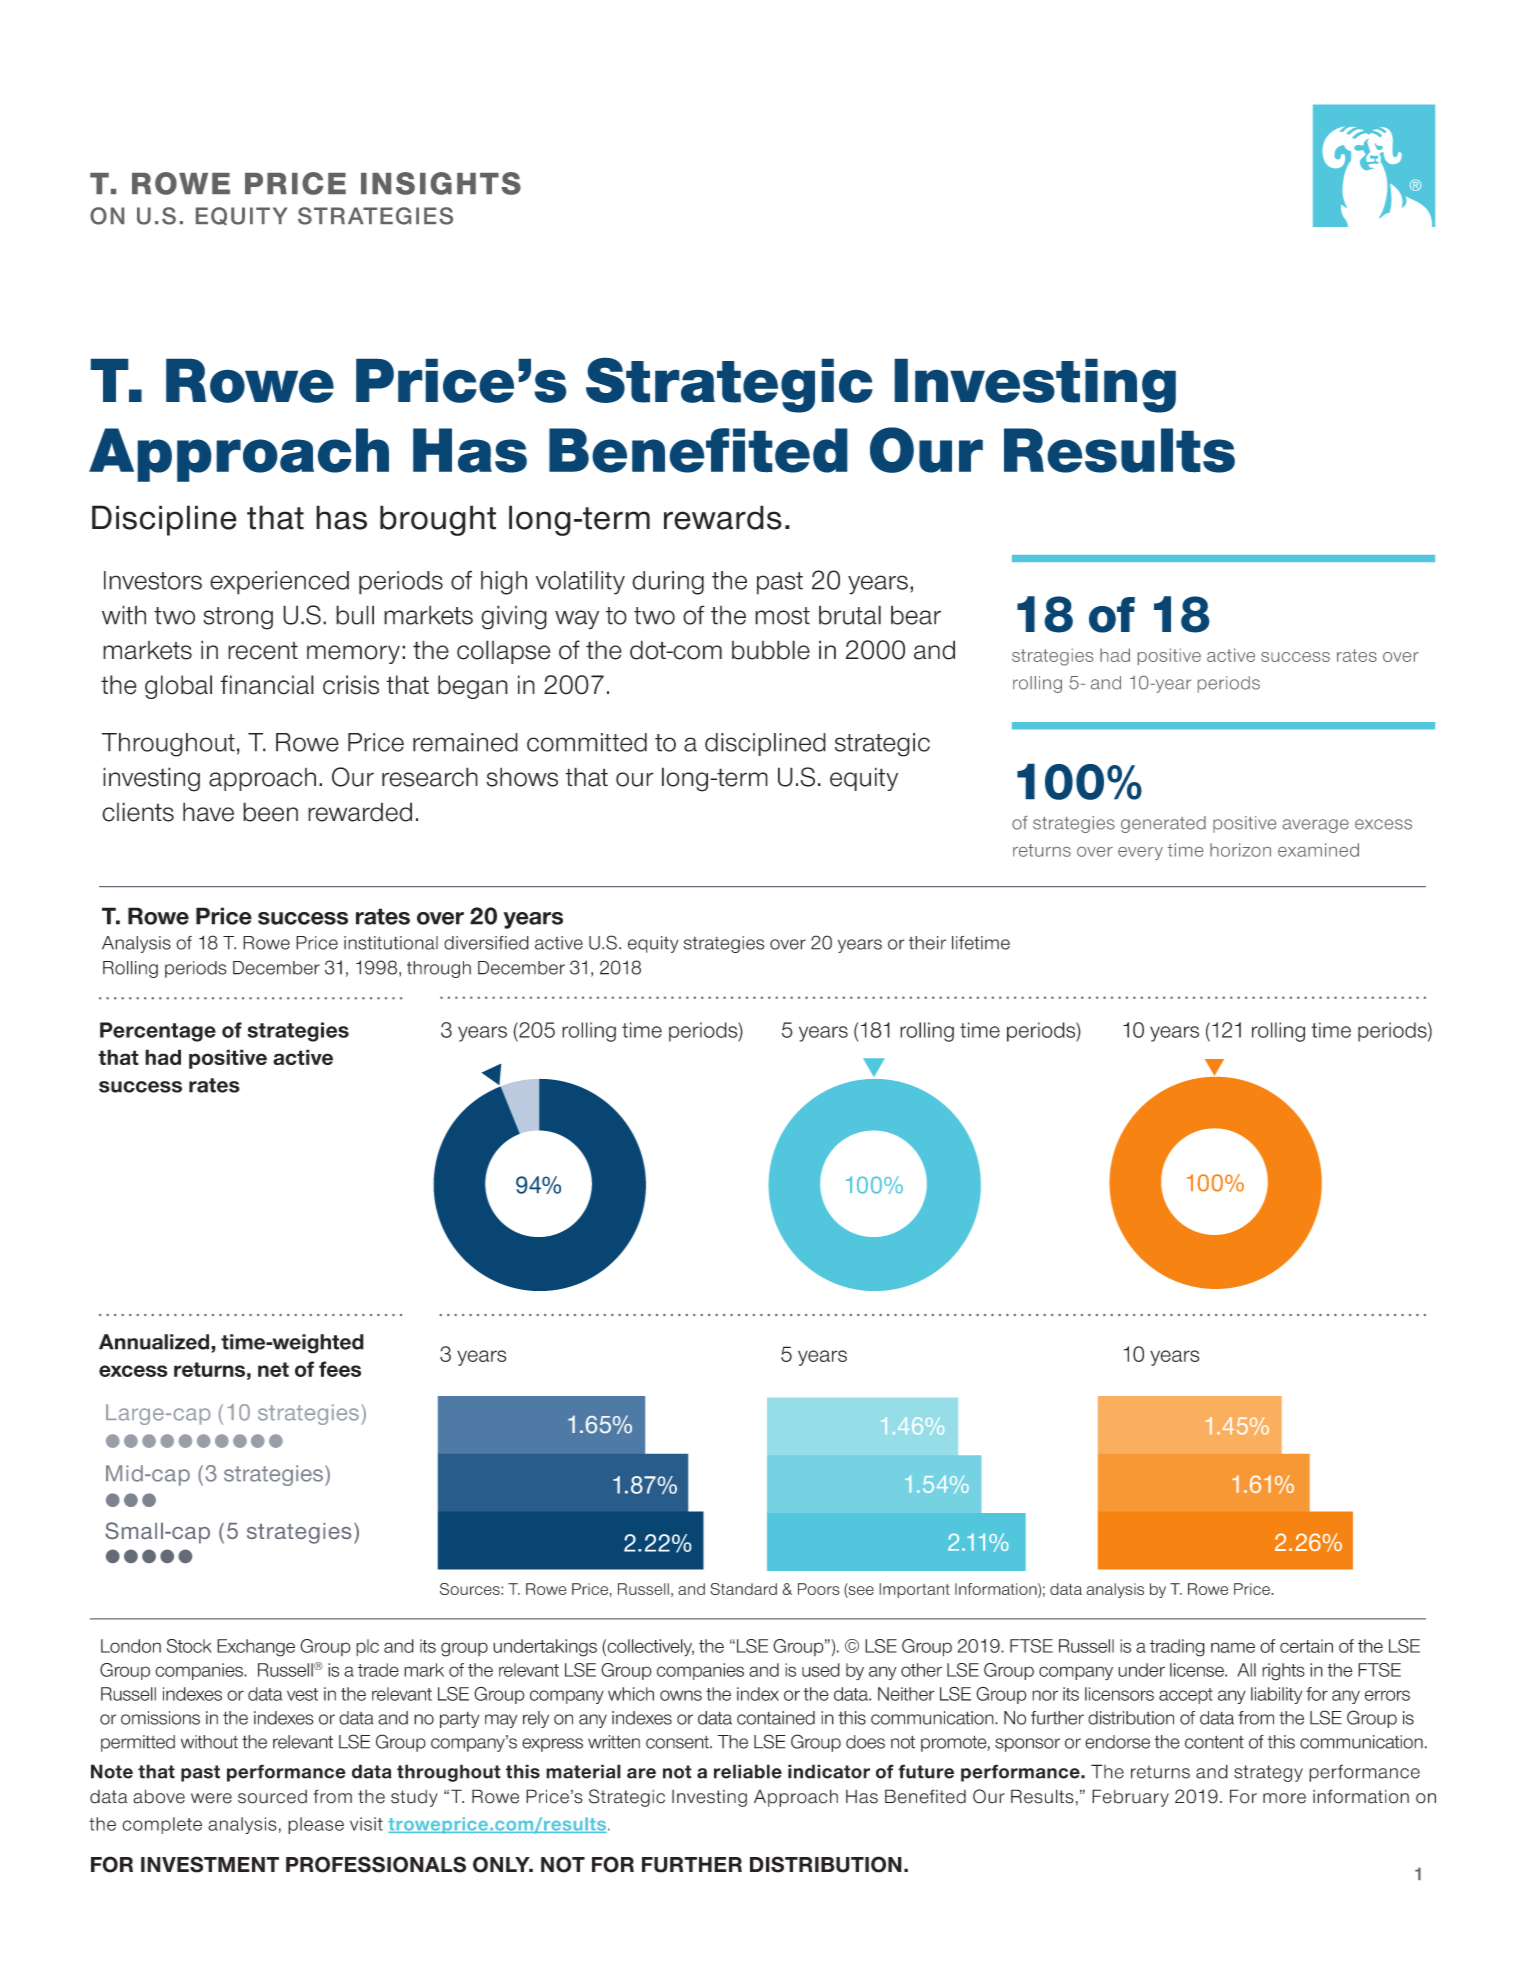 This screenshot has height=1973, width=1525. I want to click on during, so click(668, 583).
